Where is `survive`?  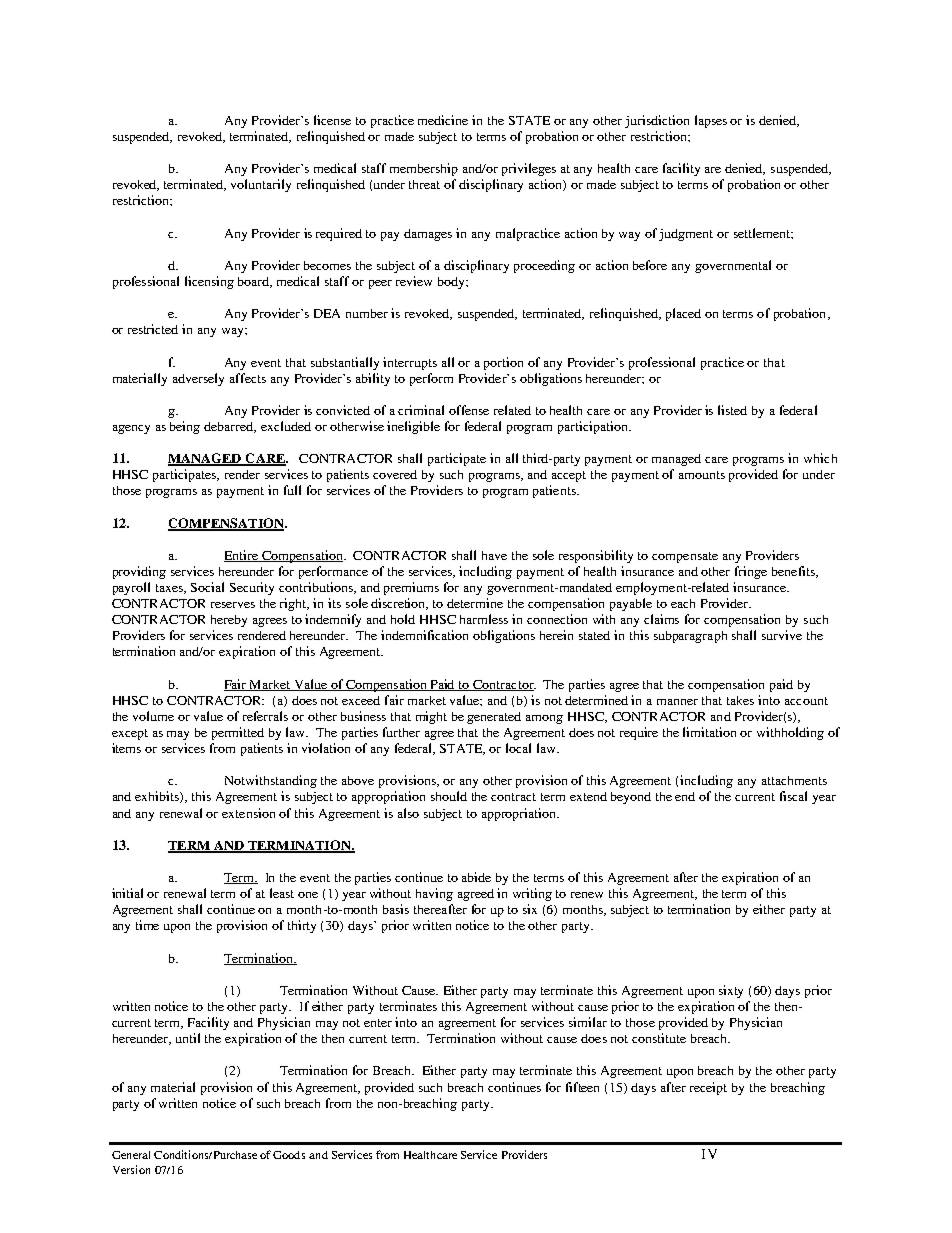
survive is located at coordinates (782, 635).
